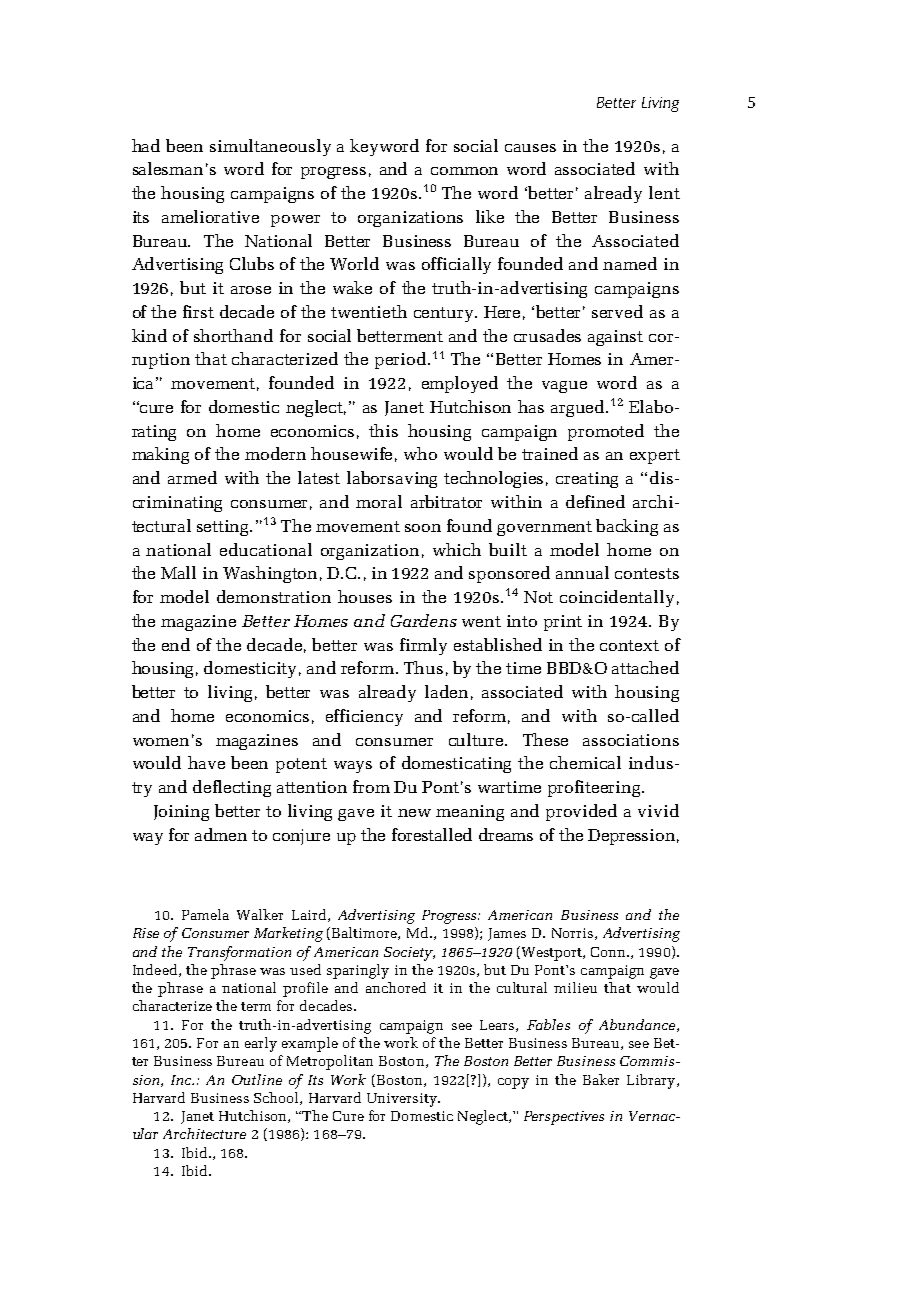 The image size is (921, 1316). What do you see at coordinates (424, 620) in the screenshot?
I see `Gardens` at bounding box center [424, 620].
